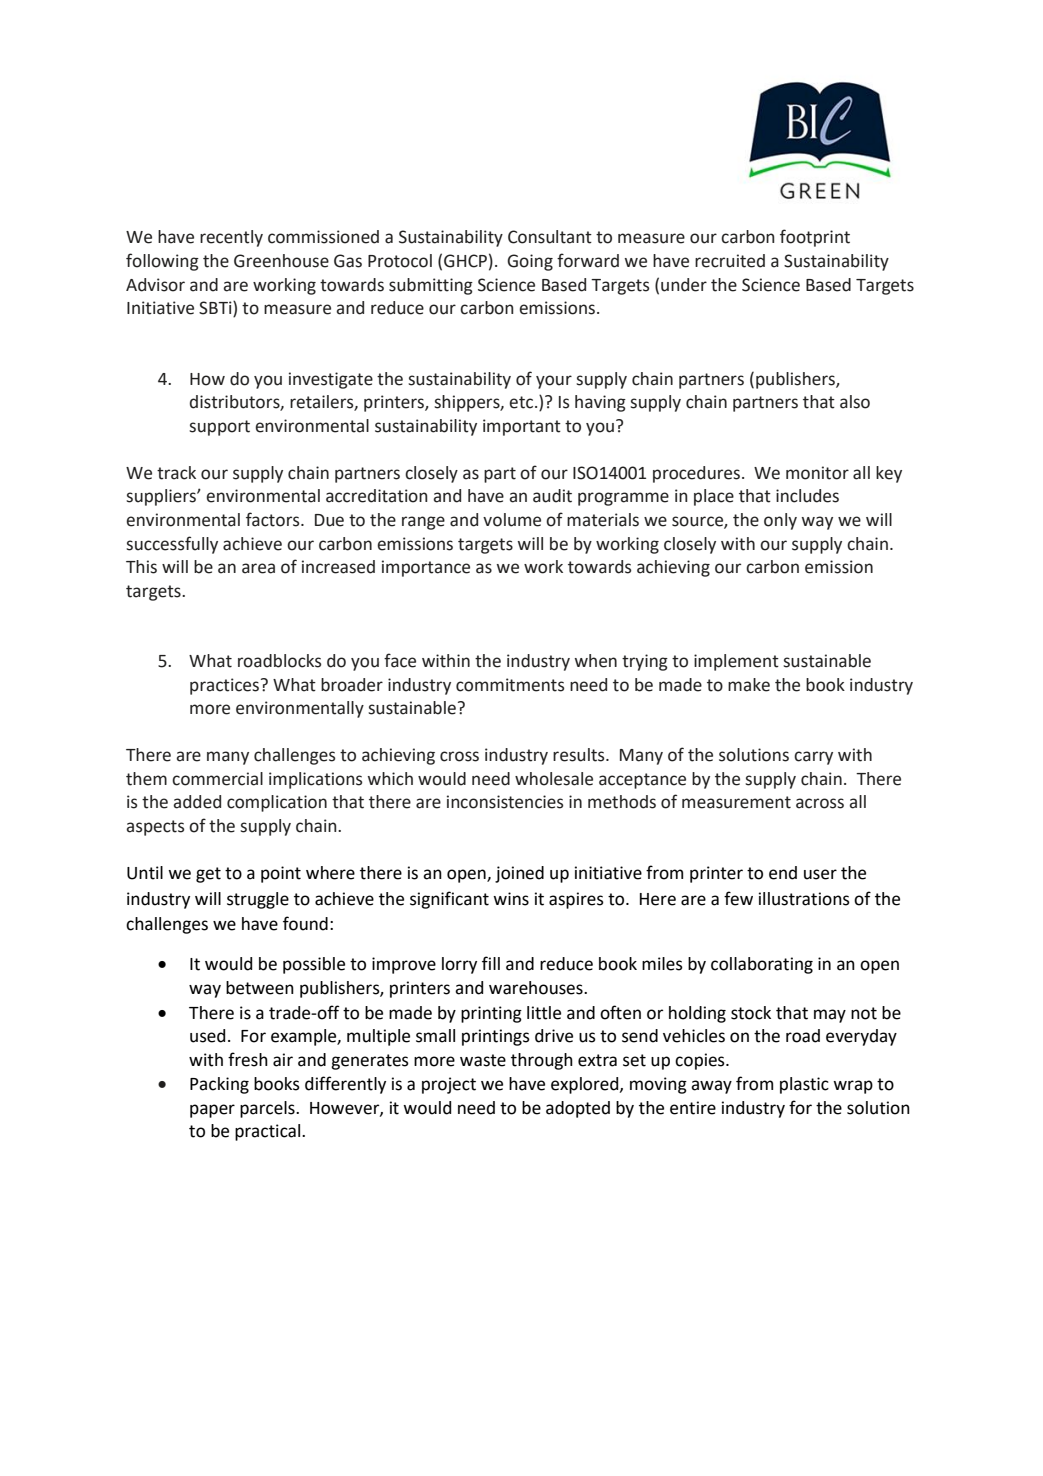  What do you see at coordinates (530, 262) in the document?
I see `Going` at bounding box center [530, 262].
